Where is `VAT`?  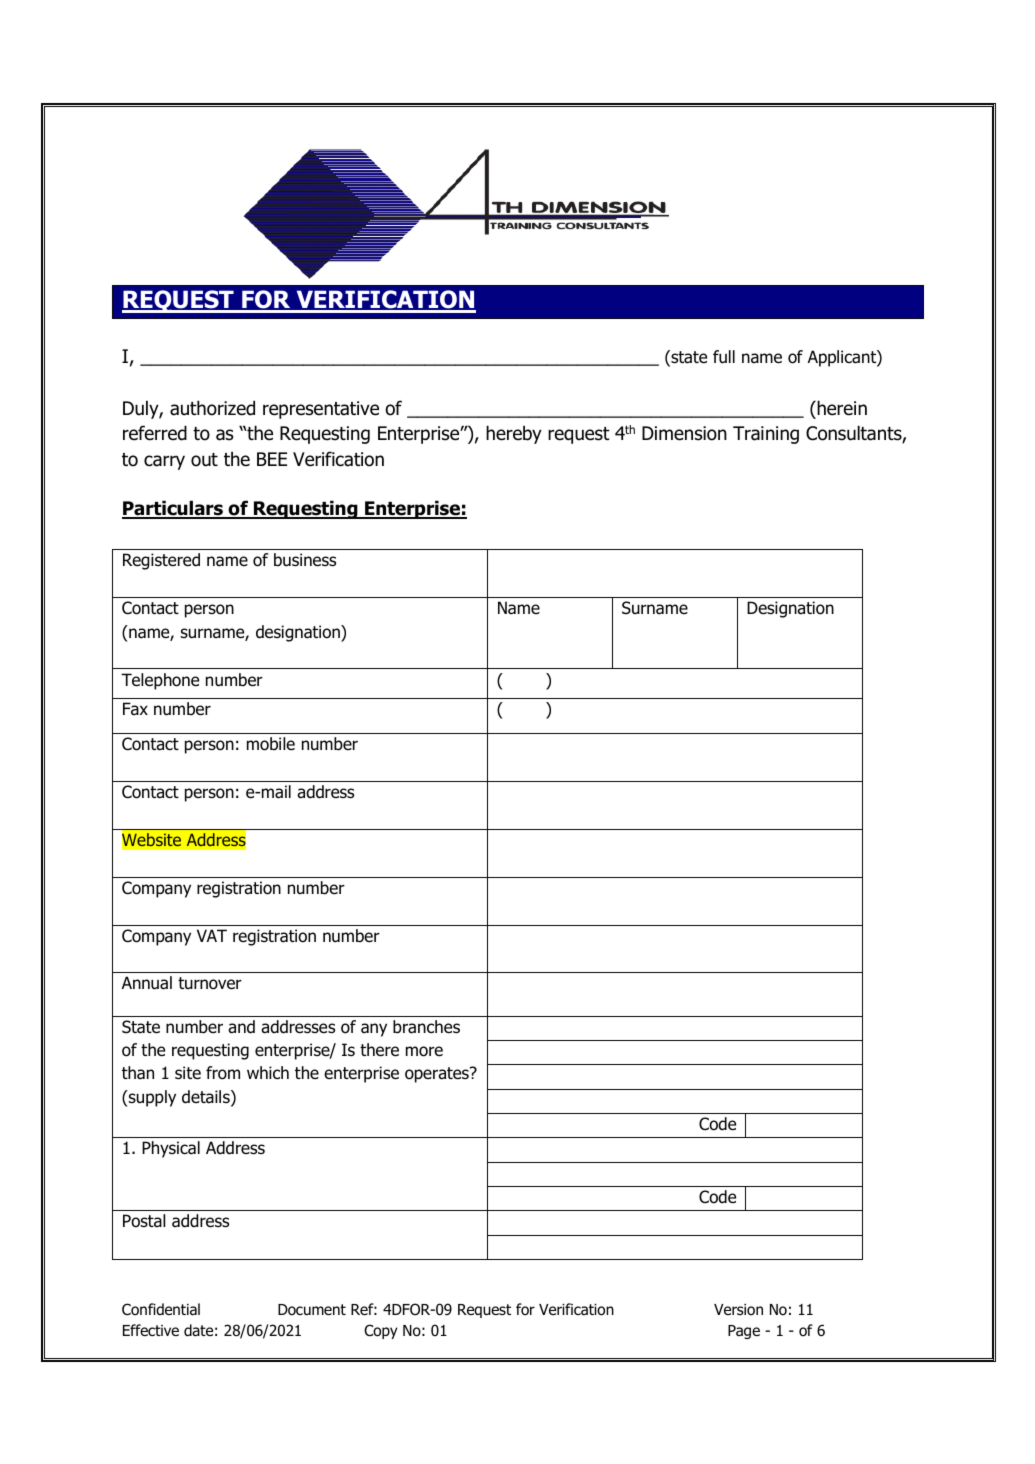
VAT is located at coordinates (212, 935).
